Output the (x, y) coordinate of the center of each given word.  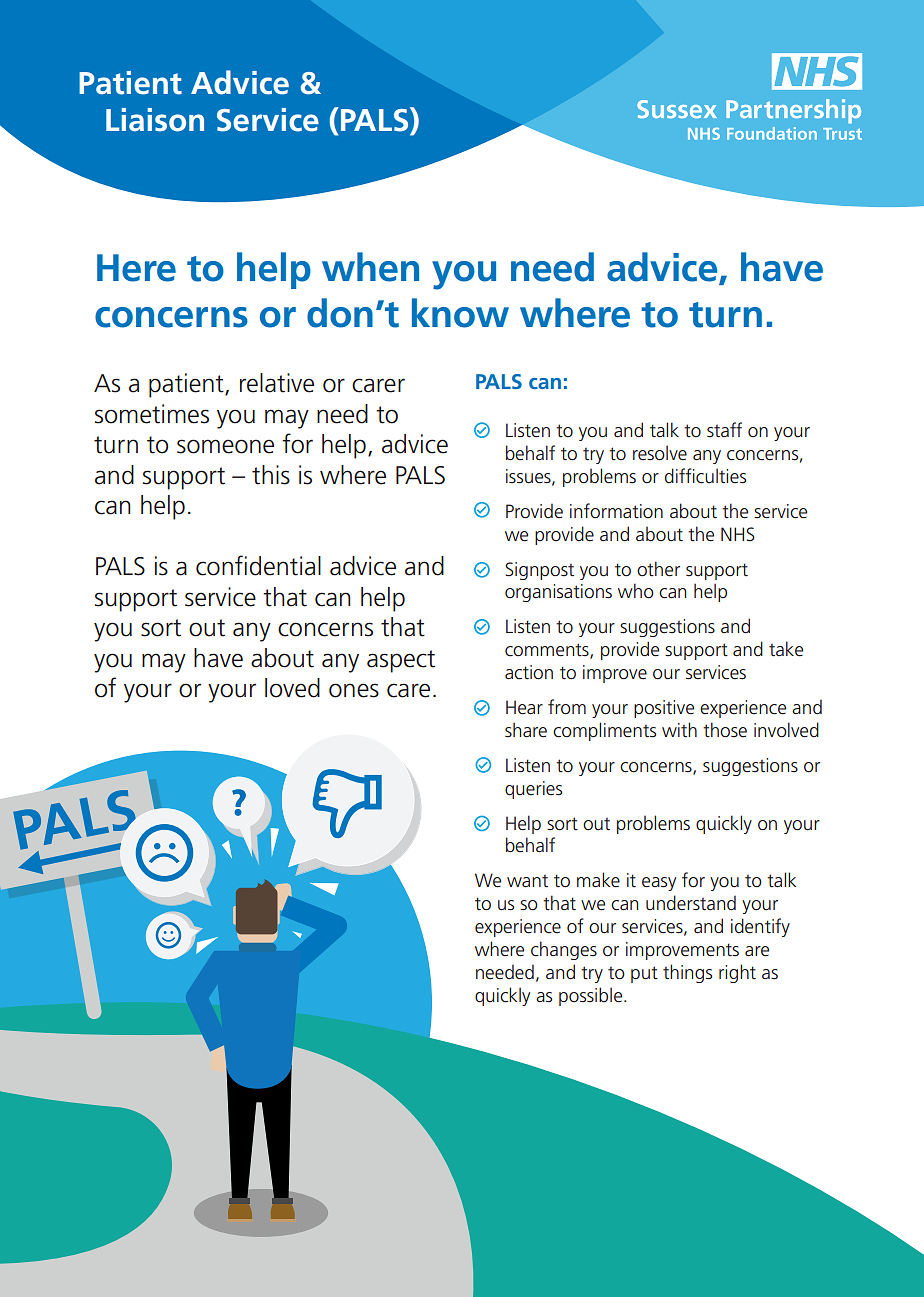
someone (225, 446)
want (527, 881)
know (460, 313)
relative (277, 383)
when (370, 267)
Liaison (155, 120)
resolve (660, 453)
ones (354, 690)
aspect (401, 661)
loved (292, 688)
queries (533, 790)
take (786, 649)
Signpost (539, 571)
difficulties (705, 476)
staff (724, 430)
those (725, 730)
